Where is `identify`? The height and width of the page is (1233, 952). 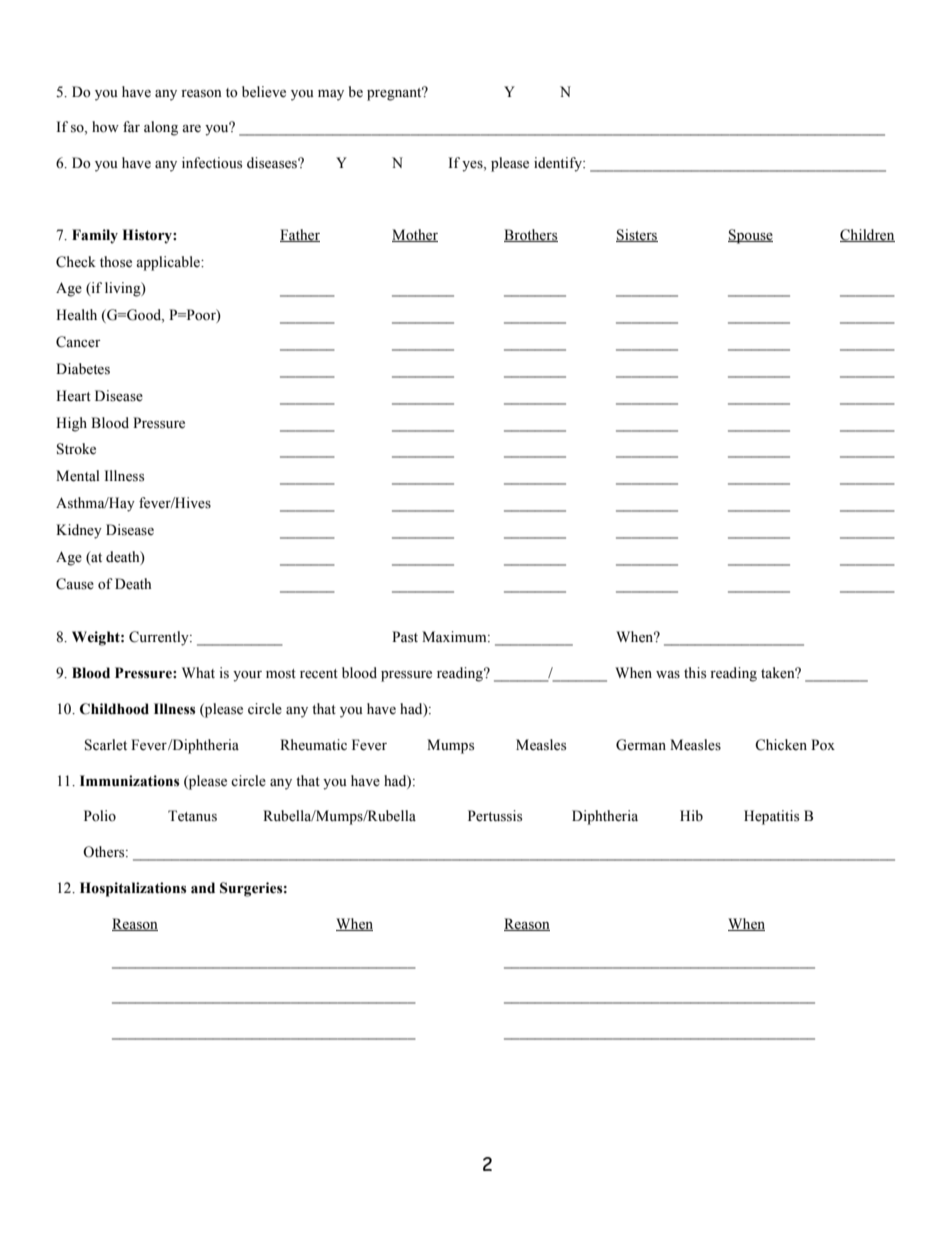 identify is located at coordinates (559, 164).
